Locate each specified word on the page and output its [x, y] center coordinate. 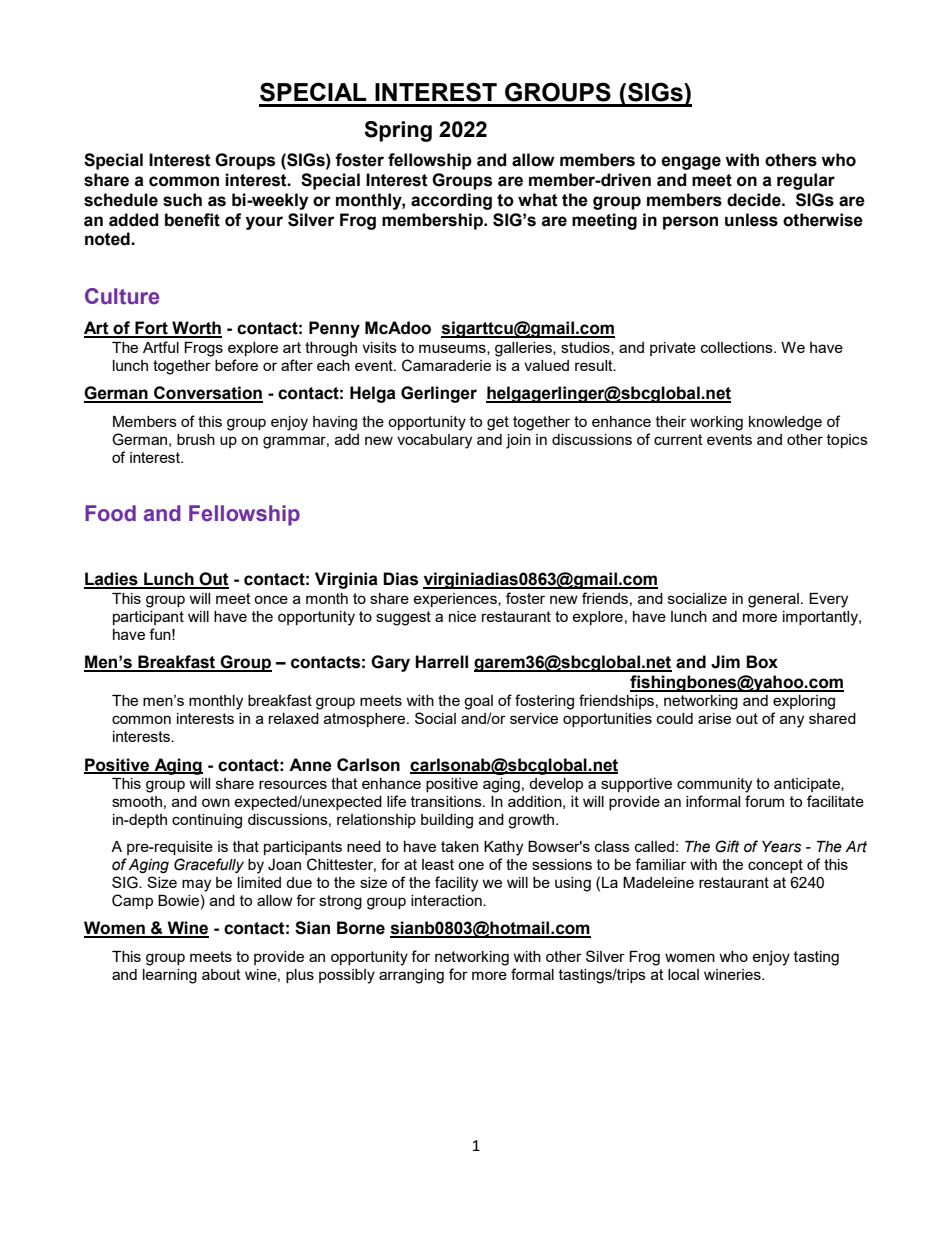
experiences [456, 600]
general [773, 600]
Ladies [112, 580]
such [182, 200]
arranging [411, 976]
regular [806, 181]
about [221, 974]
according [451, 201]
